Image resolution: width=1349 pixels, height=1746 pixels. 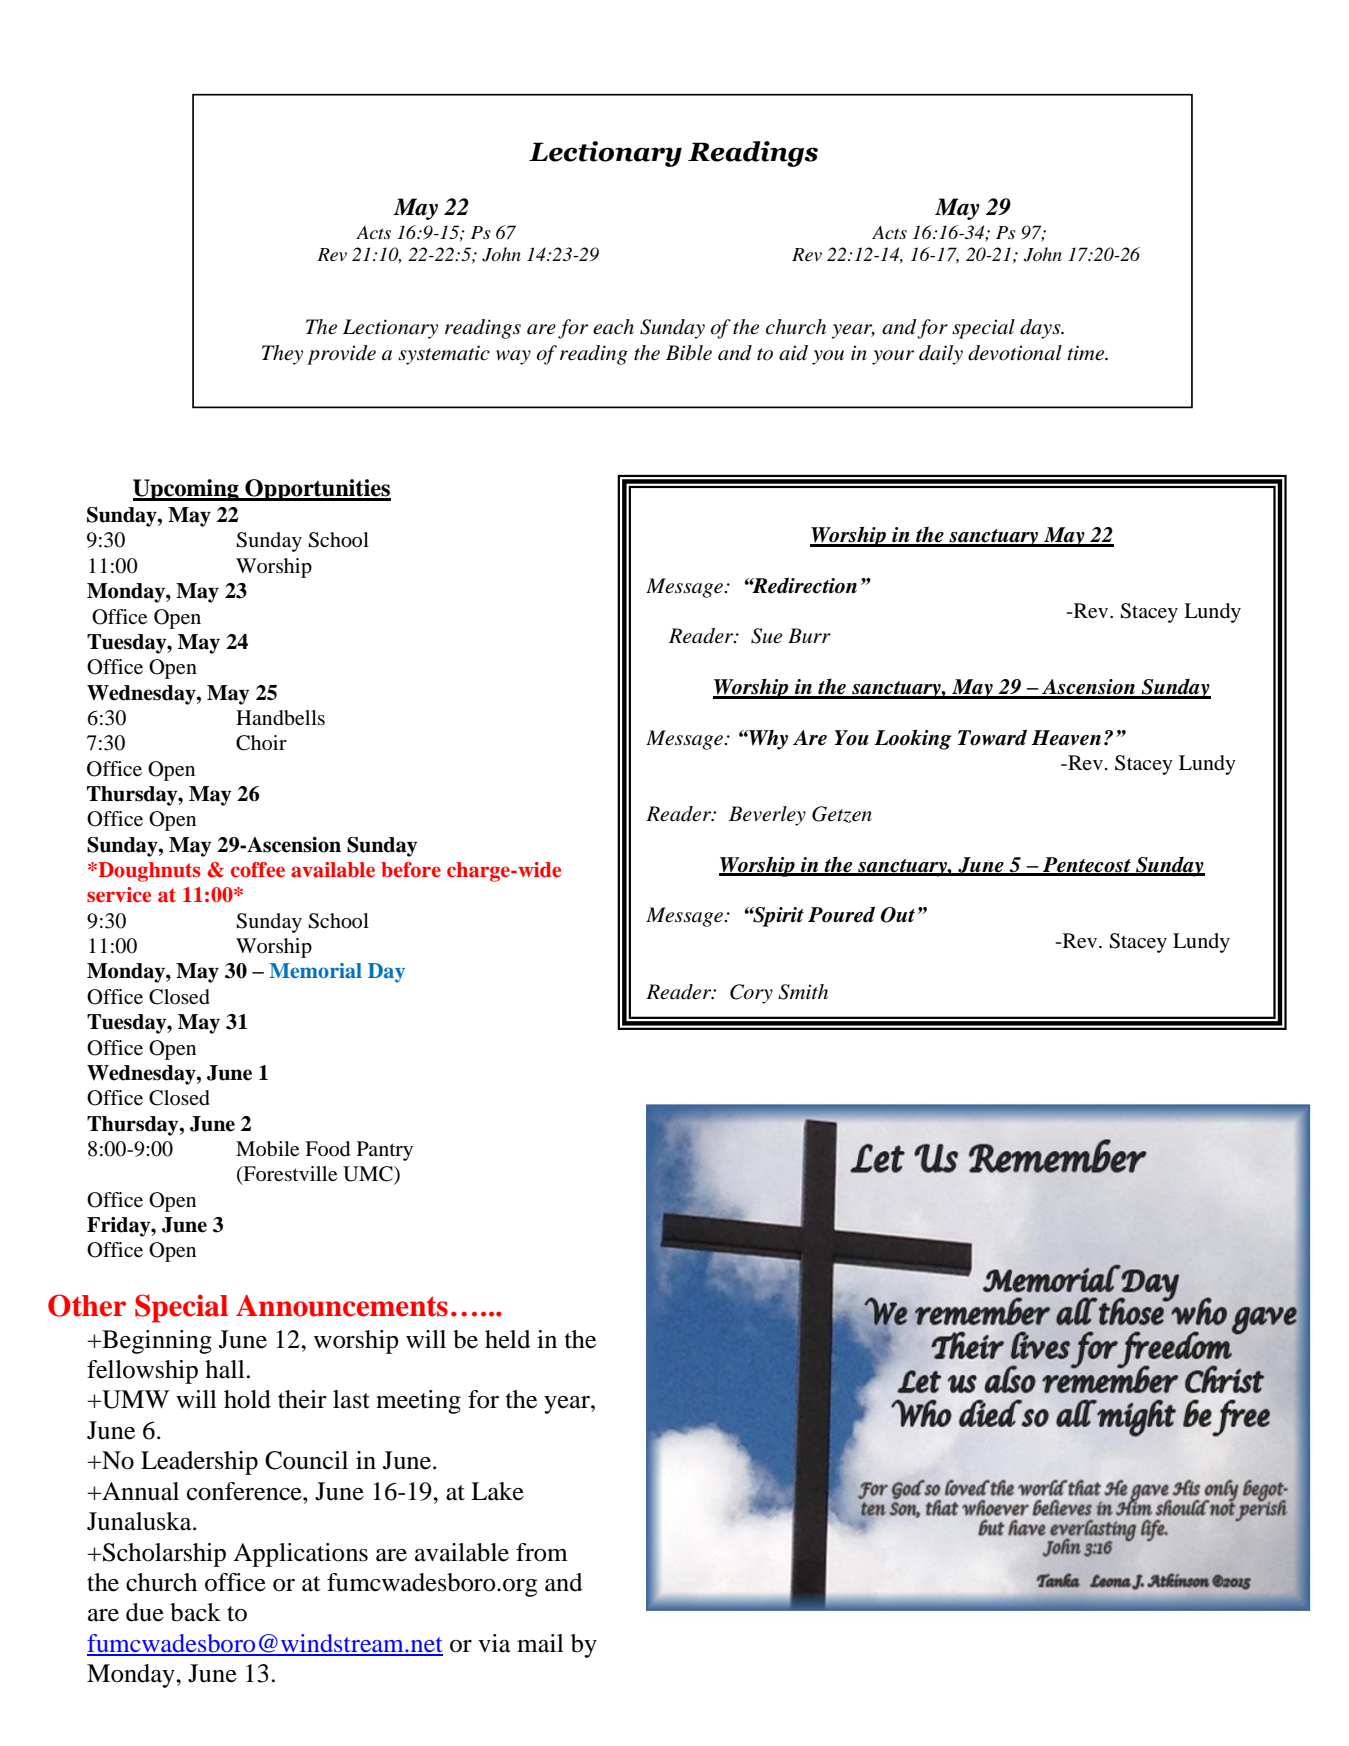 I want to click on Out, so click(x=898, y=915).
